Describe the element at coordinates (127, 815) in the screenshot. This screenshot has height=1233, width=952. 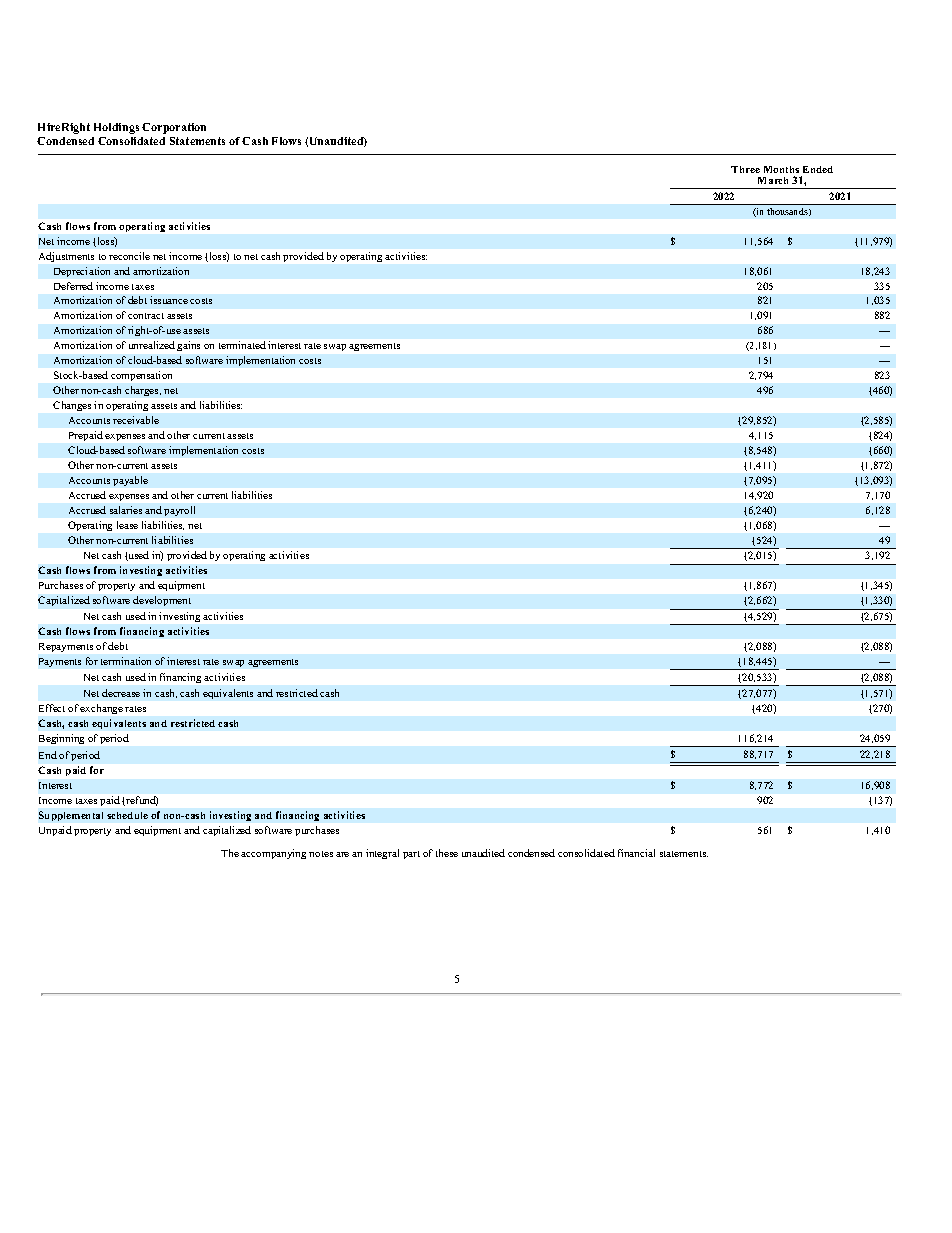
I see `schedule` at that location.
